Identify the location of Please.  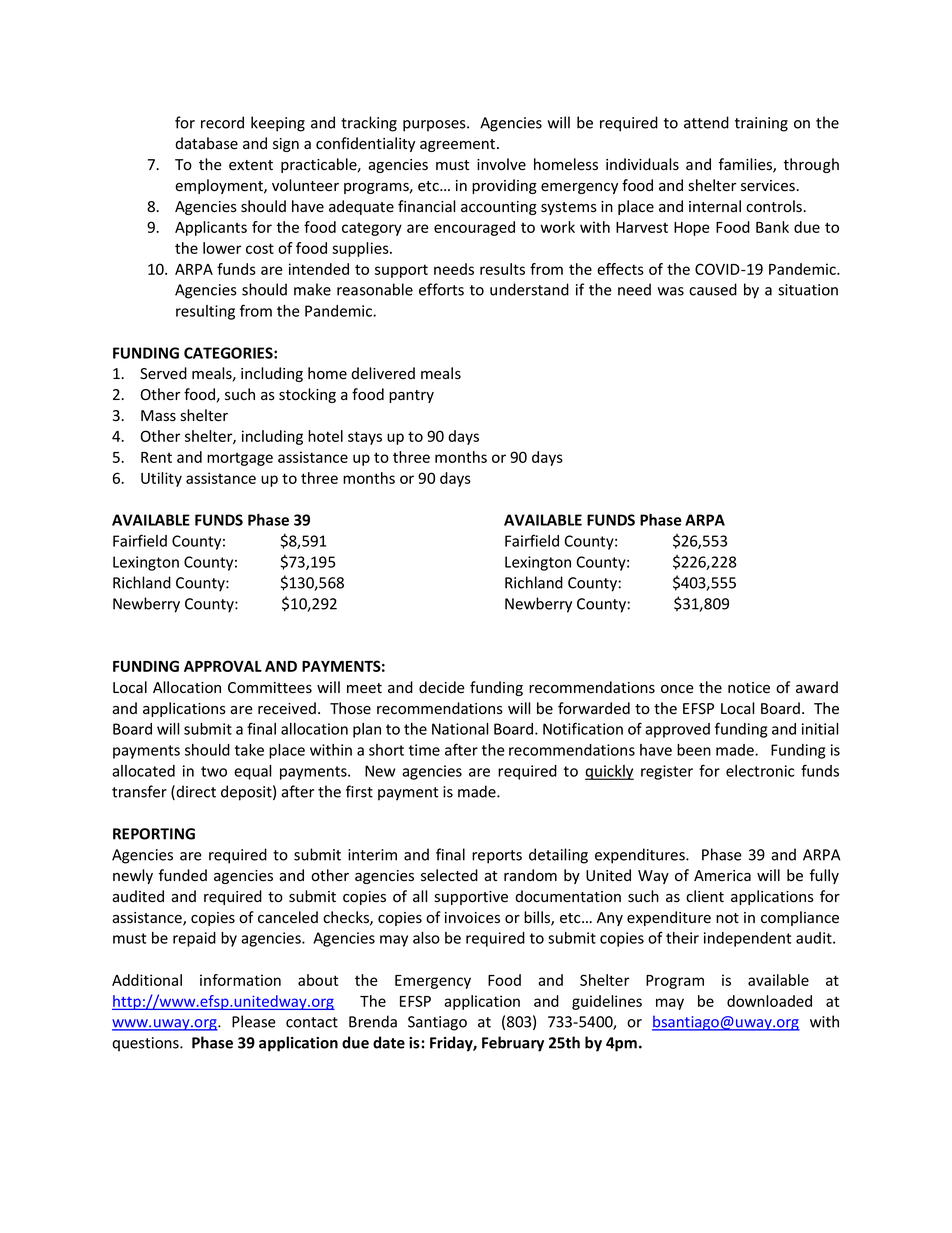
(254, 1021).
